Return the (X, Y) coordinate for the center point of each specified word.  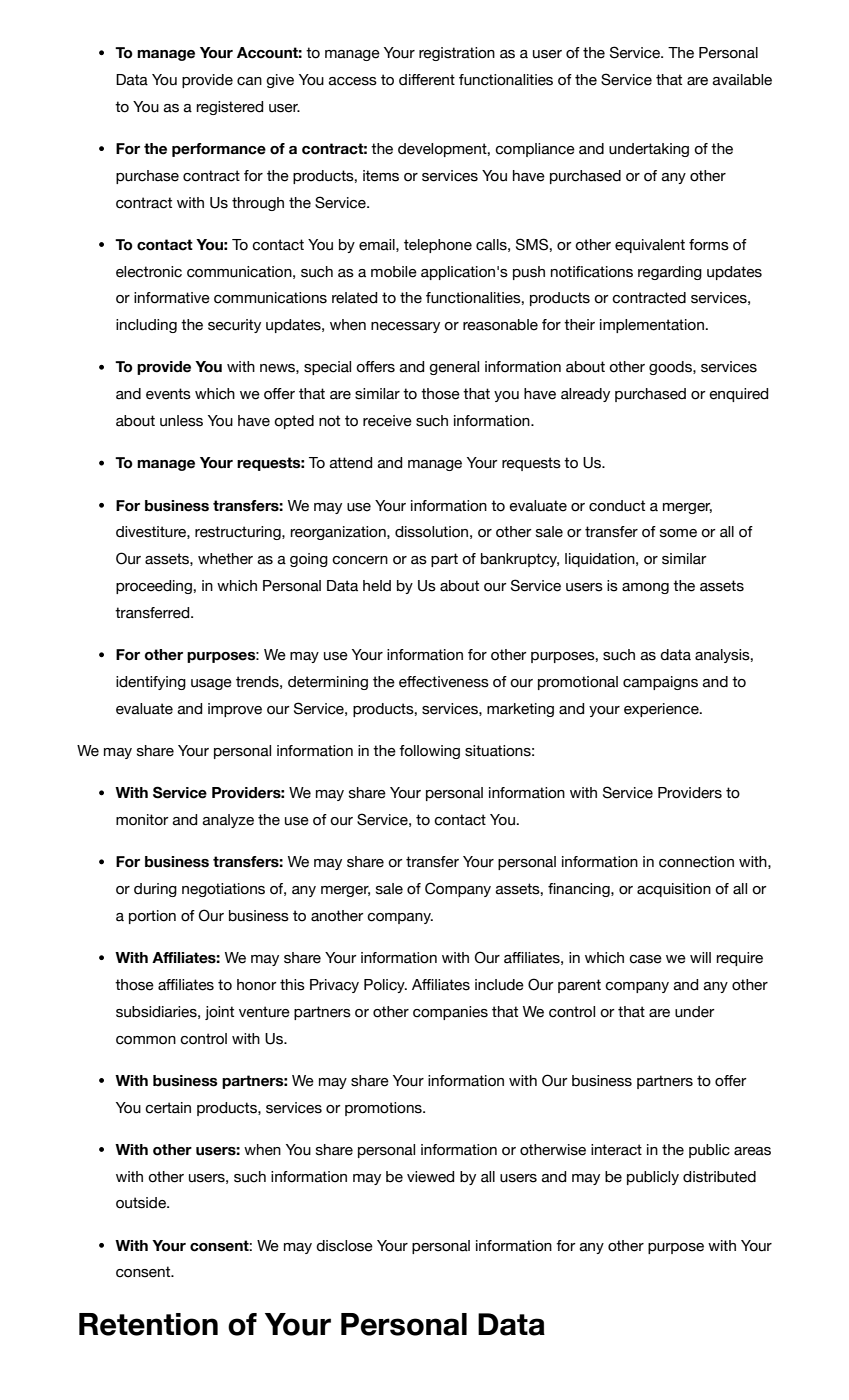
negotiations (223, 890)
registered (230, 108)
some (678, 533)
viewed (430, 1177)
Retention (148, 1324)
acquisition (674, 890)
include (499, 985)
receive (387, 421)
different (427, 80)
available (742, 80)
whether (225, 559)
